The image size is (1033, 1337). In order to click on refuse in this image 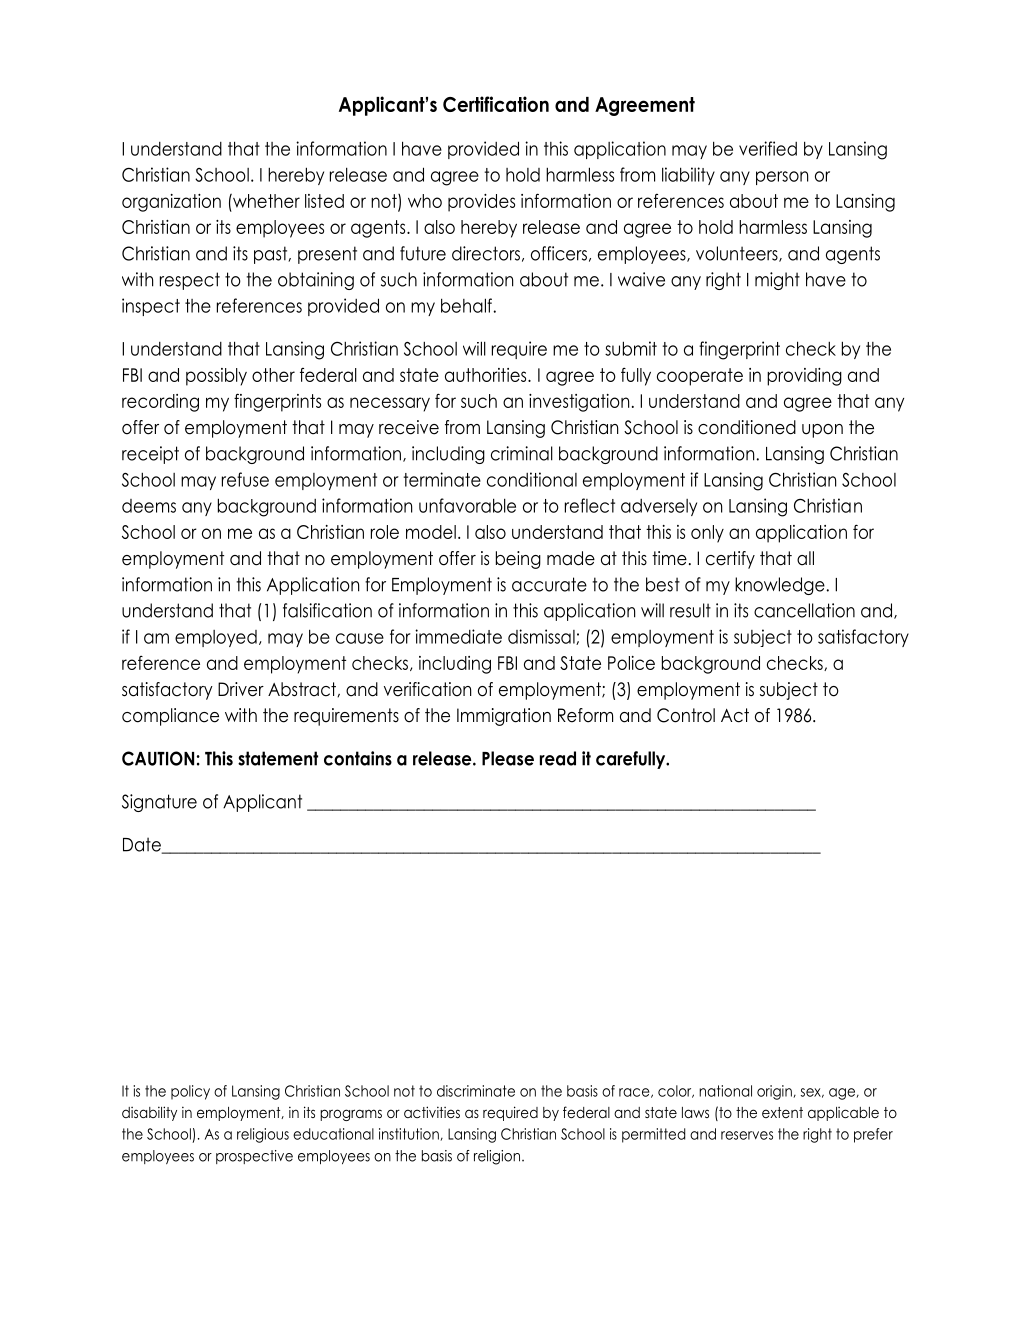, I will do `click(245, 479)`.
